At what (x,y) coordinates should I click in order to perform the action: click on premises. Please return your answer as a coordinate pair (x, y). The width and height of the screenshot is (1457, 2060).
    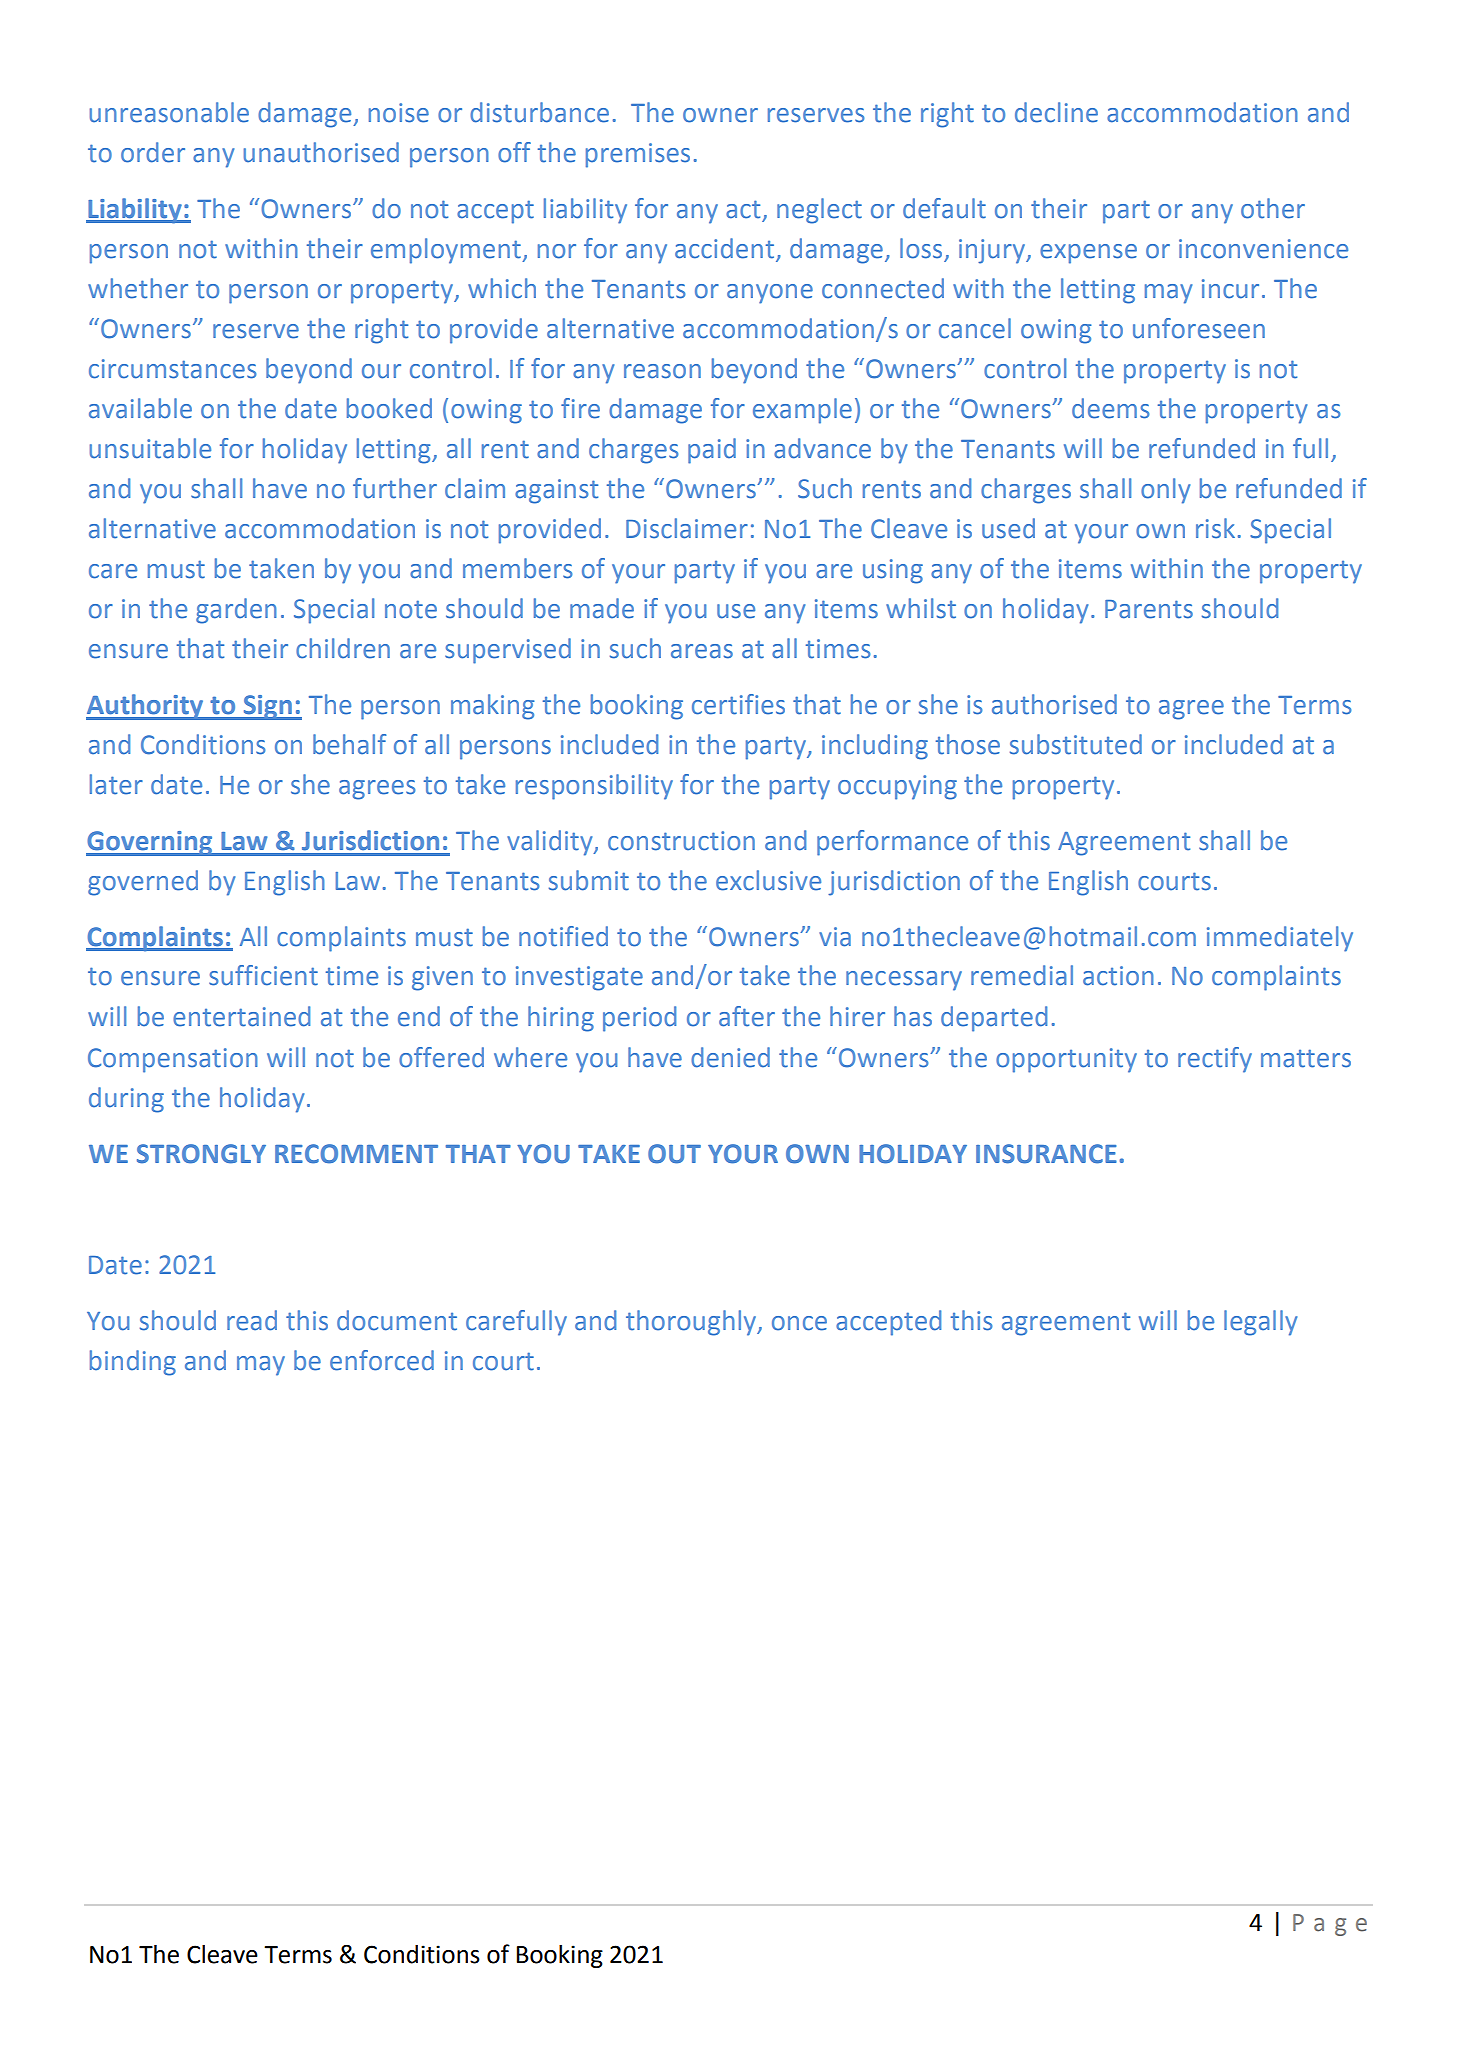
    Looking at the image, I should click on (638, 155).
